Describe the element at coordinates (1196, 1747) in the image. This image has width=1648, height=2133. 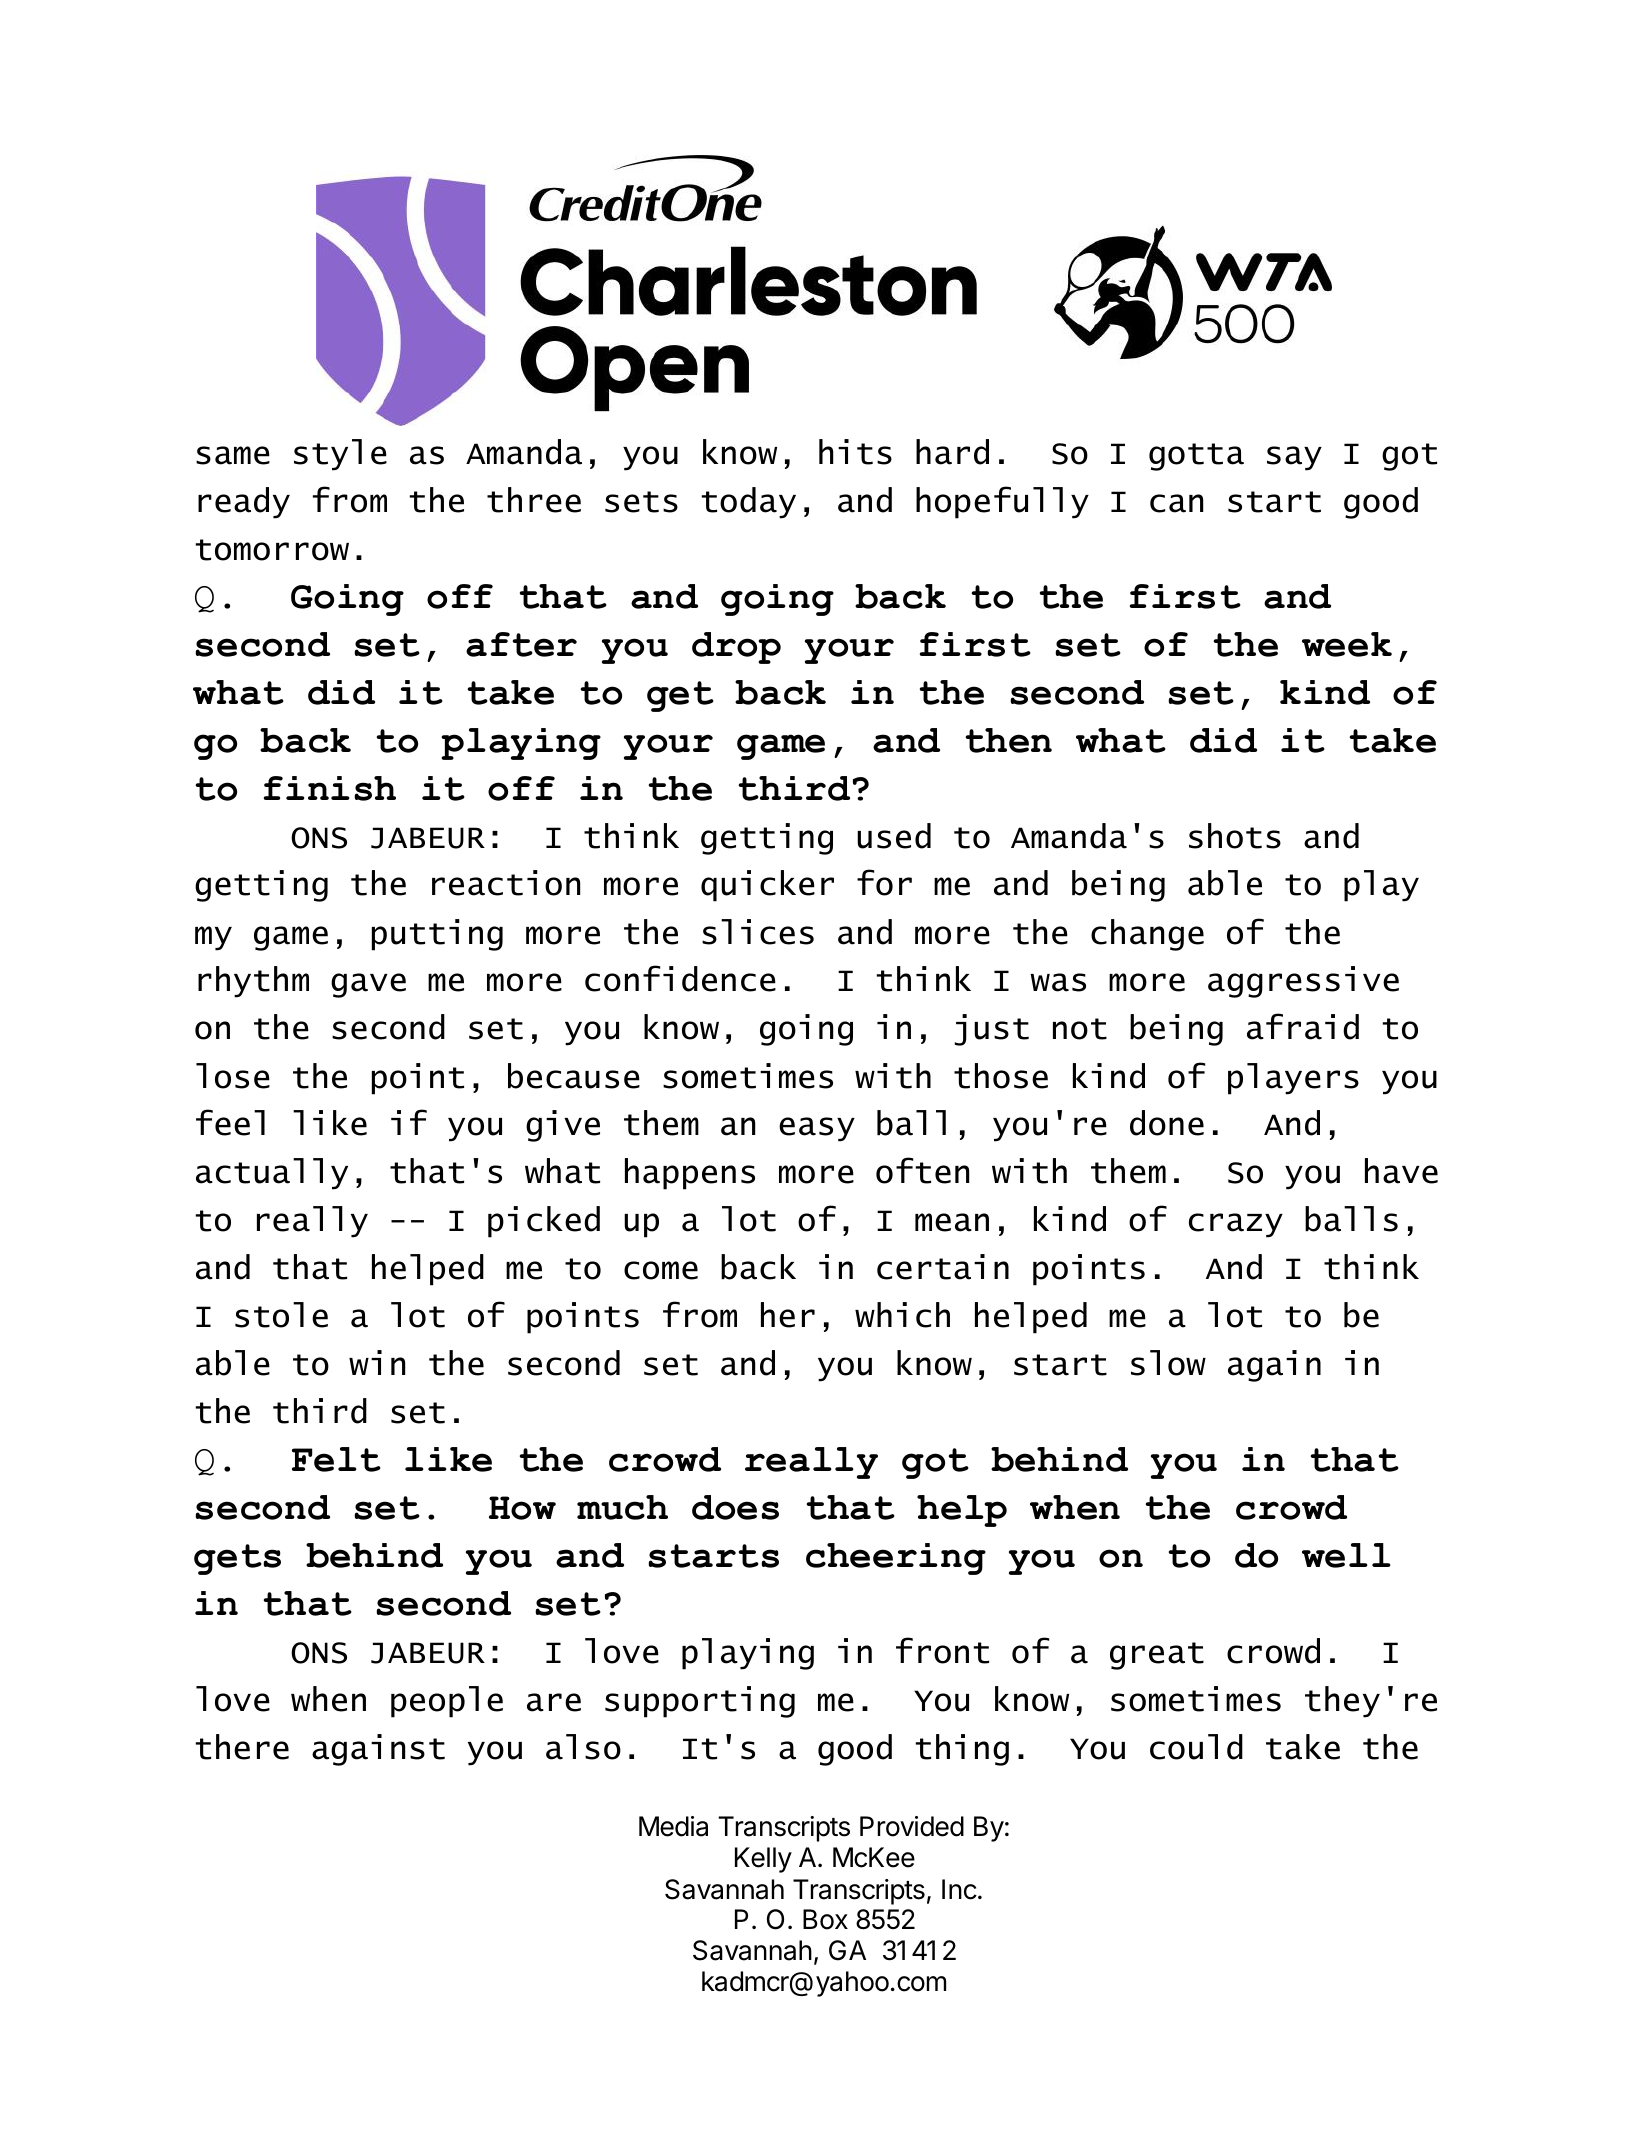
I see `could` at that location.
